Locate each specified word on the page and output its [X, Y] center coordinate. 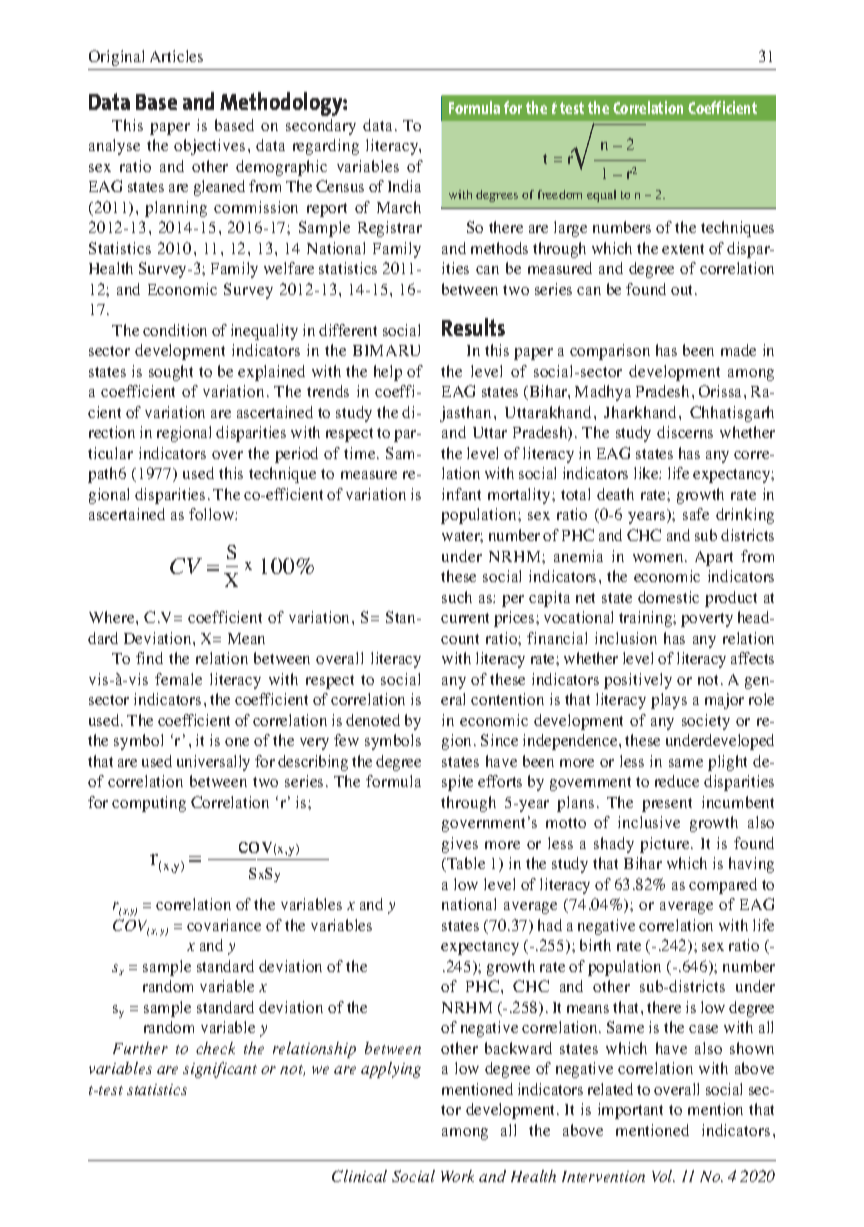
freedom [560, 194]
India [404, 186]
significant [220, 1070]
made [738, 350]
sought [171, 373]
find [149, 658]
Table [465, 864]
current [465, 618]
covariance [224, 925]
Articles [176, 56]
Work [457, 1176]
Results [473, 327]
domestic [668, 597]
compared [723, 886]
